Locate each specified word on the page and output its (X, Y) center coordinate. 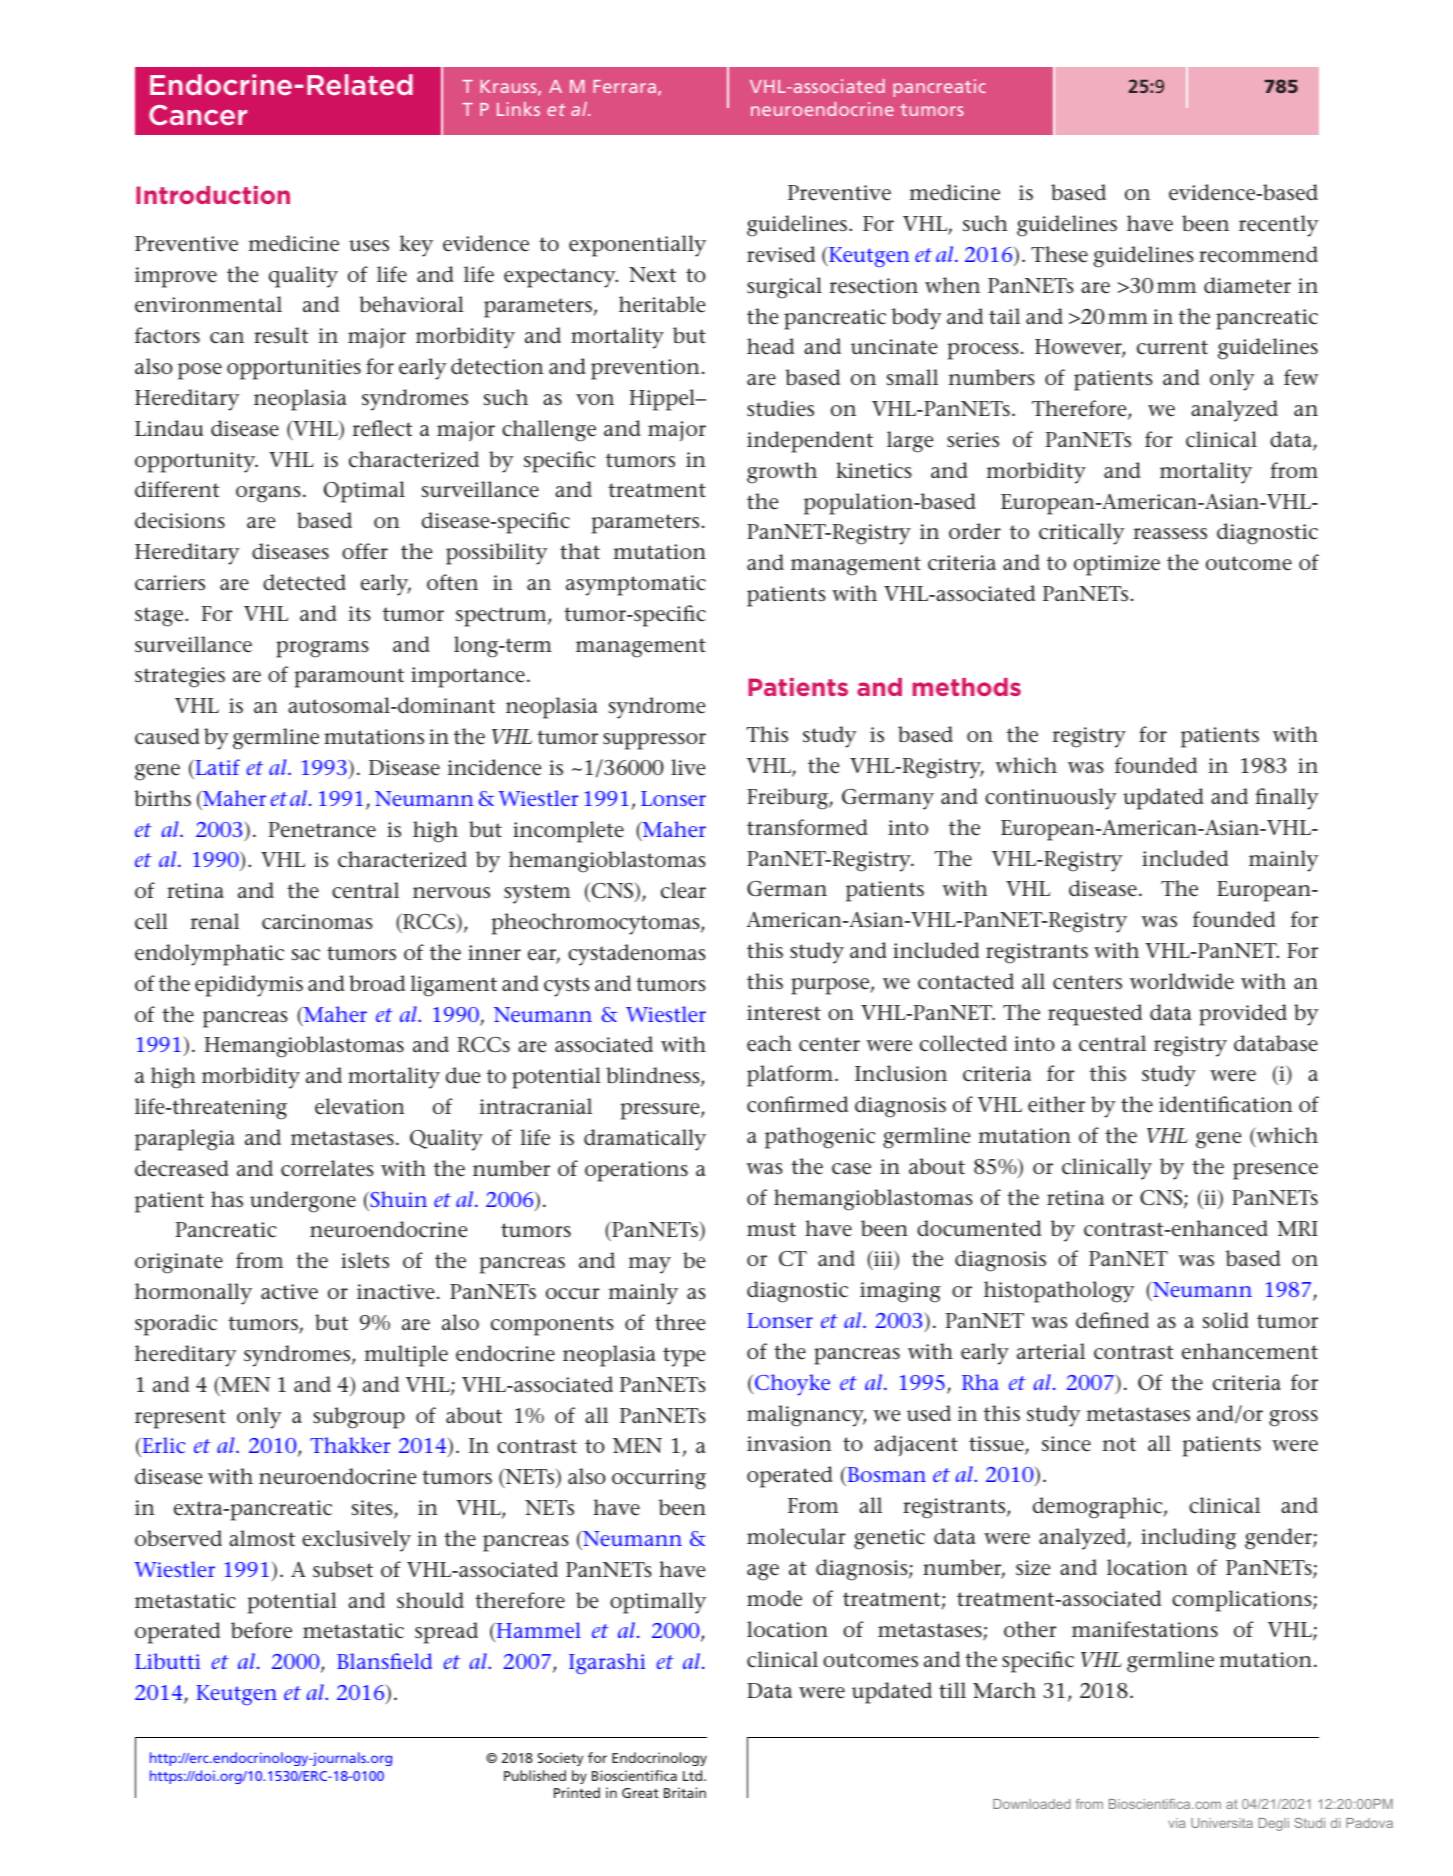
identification (1226, 1104)
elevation (360, 1106)
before (261, 1630)
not (1119, 1444)
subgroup (359, 1418)
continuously (1051, 799)
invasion (789, 1443)
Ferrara (625, 86)
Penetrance (322, 830)
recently (1279, 226)
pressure (661, 1111)
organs (268, 494)
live (688, 767)
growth (782, 473)
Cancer (198, 115)
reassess (1170, 534)
